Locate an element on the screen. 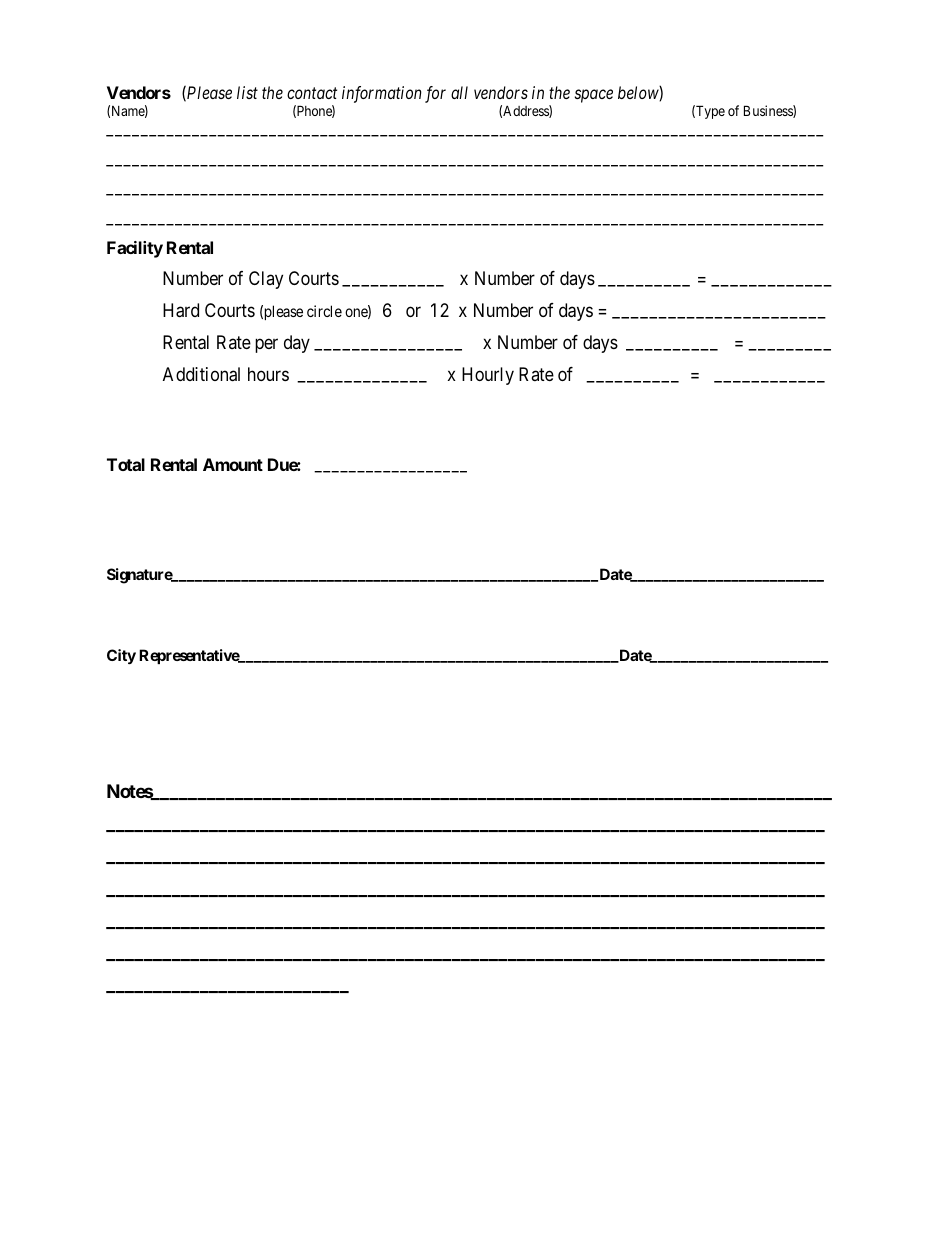 Image resolution: width=952 pixels, height=1233 pixels. circle is located at coordinates (324, 311).
